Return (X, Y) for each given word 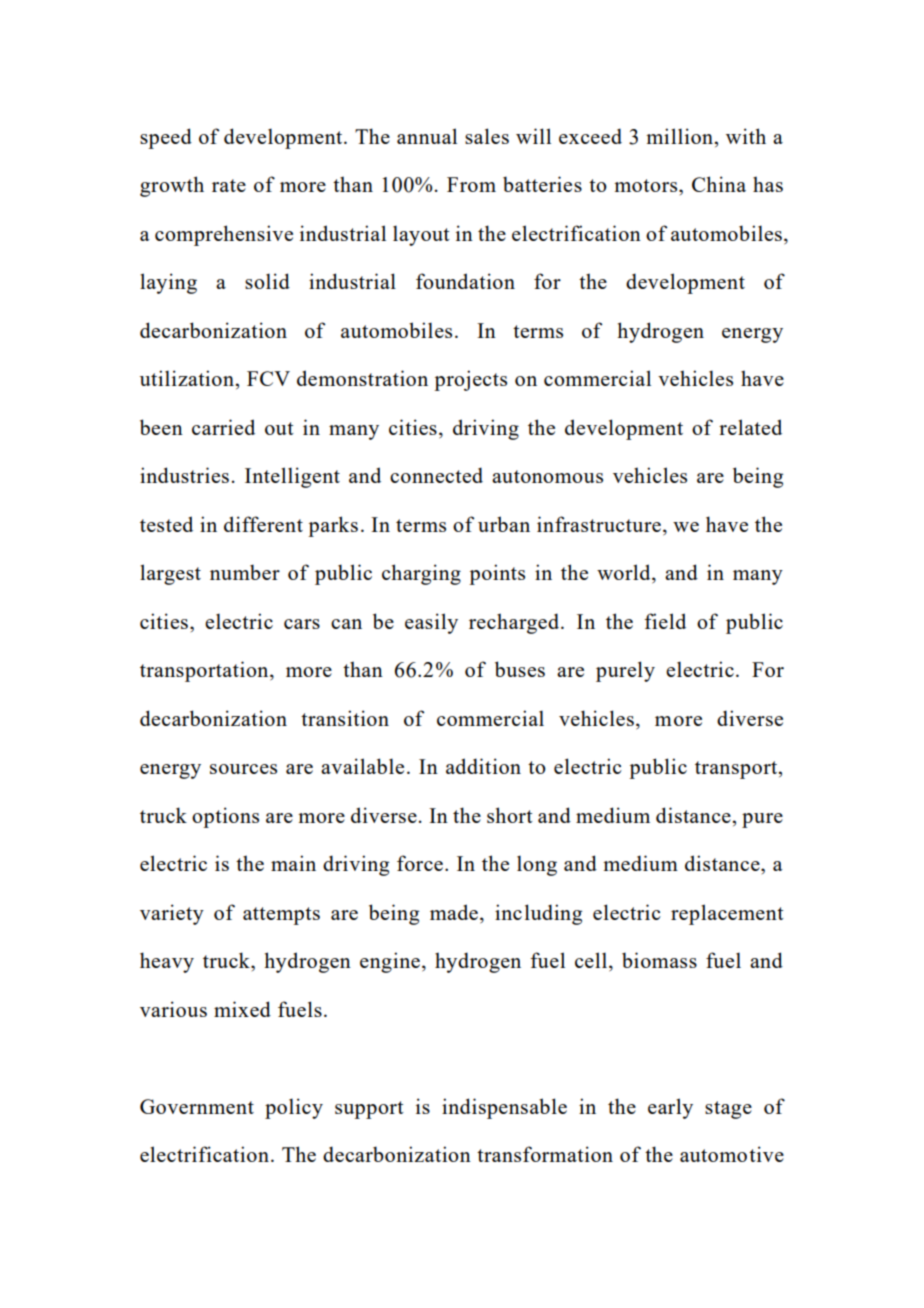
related (750, 427)
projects (470, 380)
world (625, 573)
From (471, 184)
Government (197, 1106)
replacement (727, 914)
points (497, 574)
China (719, 184)
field (665, 621)
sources (243, 769)
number (245, 572)
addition (483, 766)
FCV (268, 378)
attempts (281, 916)
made (454, 912)
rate (229, 185)
